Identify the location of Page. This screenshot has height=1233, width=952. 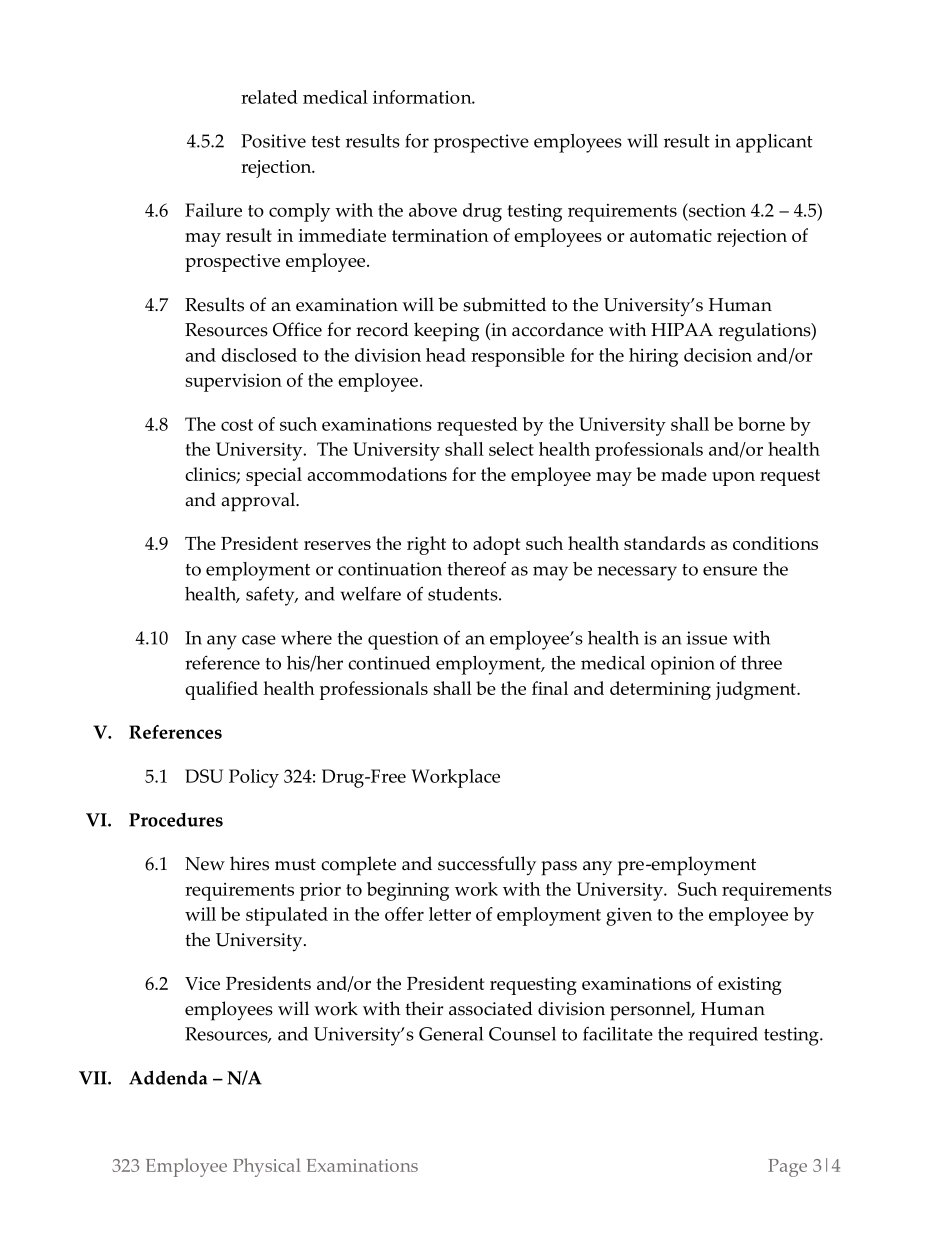
(787, 1168).
